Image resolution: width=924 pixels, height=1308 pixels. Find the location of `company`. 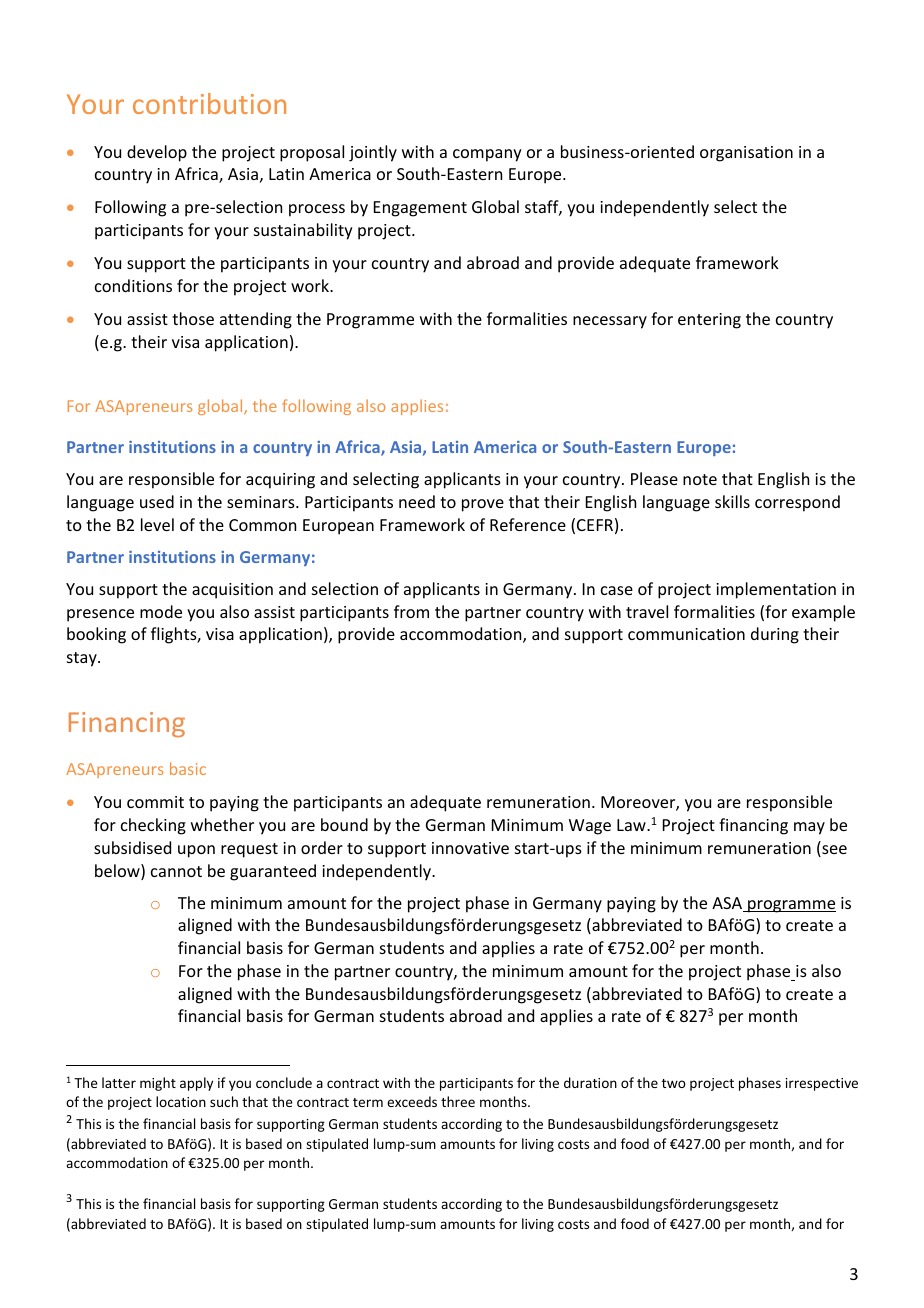

company is located at coordinates (487, 155).
